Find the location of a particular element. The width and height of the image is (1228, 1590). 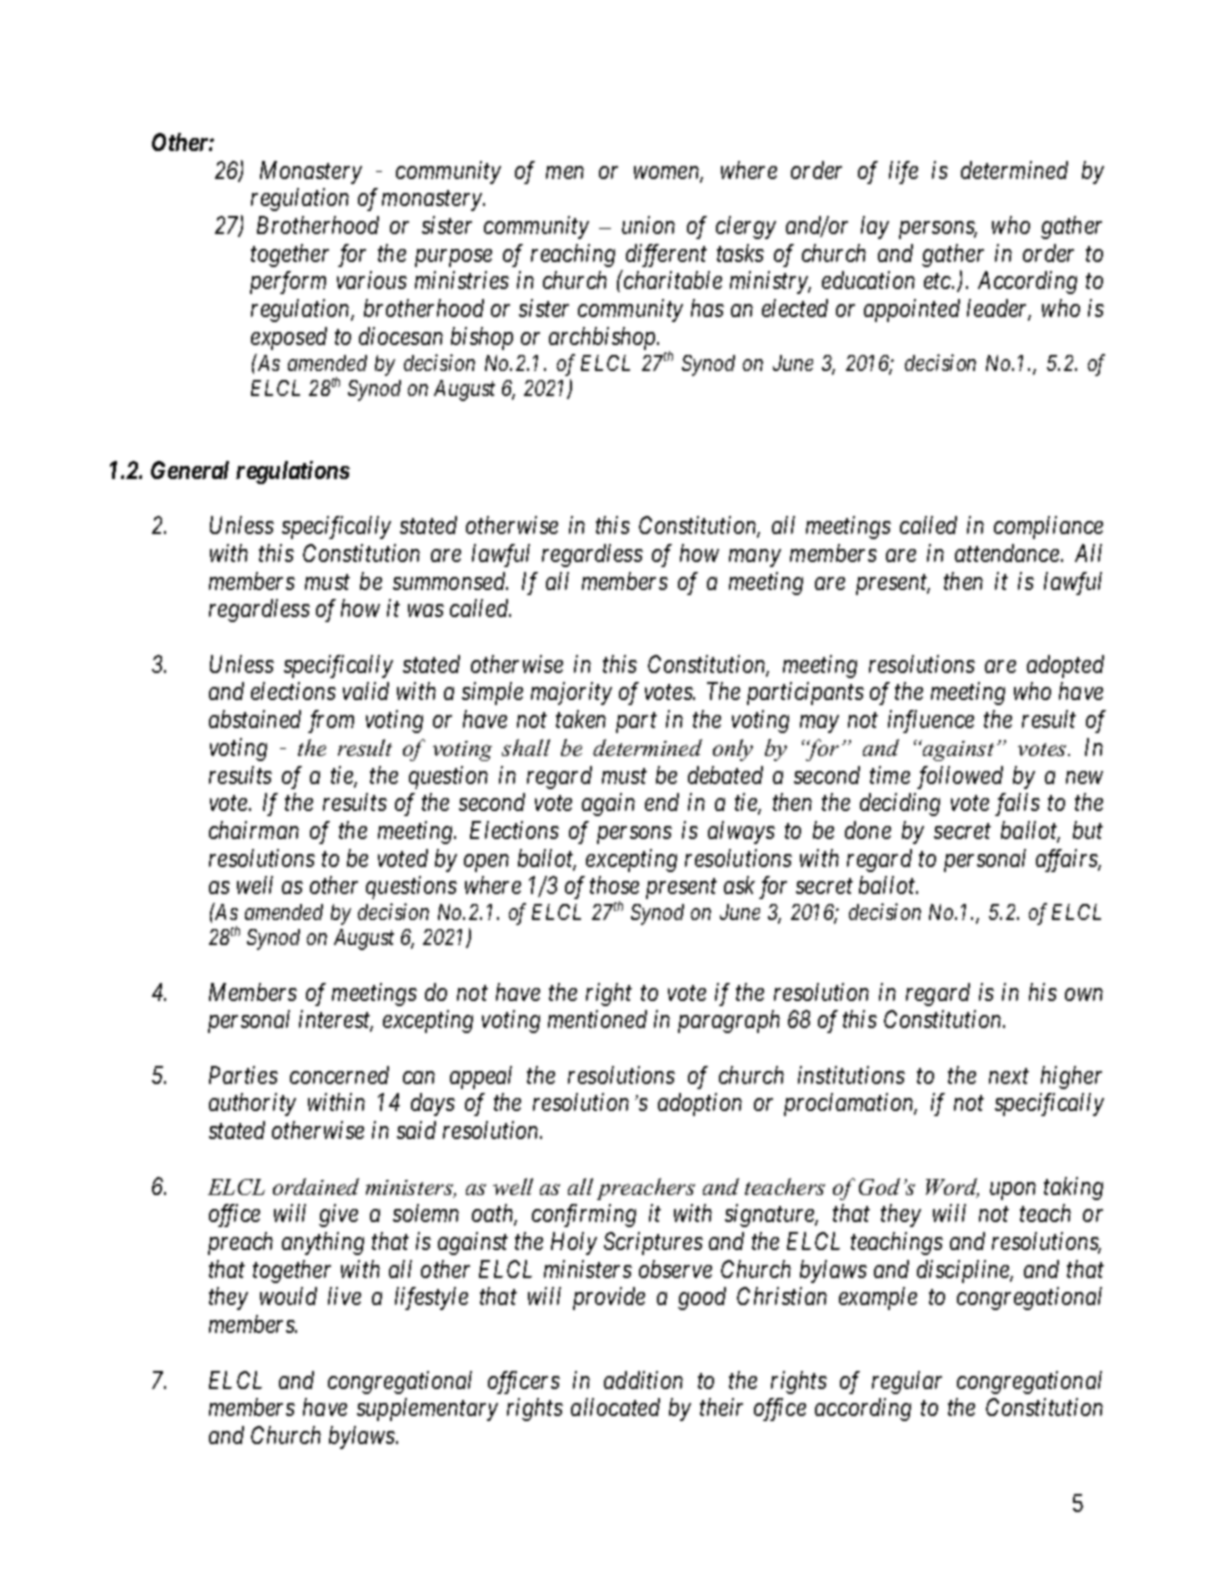

regular is located at coordinates (907, 1382).
